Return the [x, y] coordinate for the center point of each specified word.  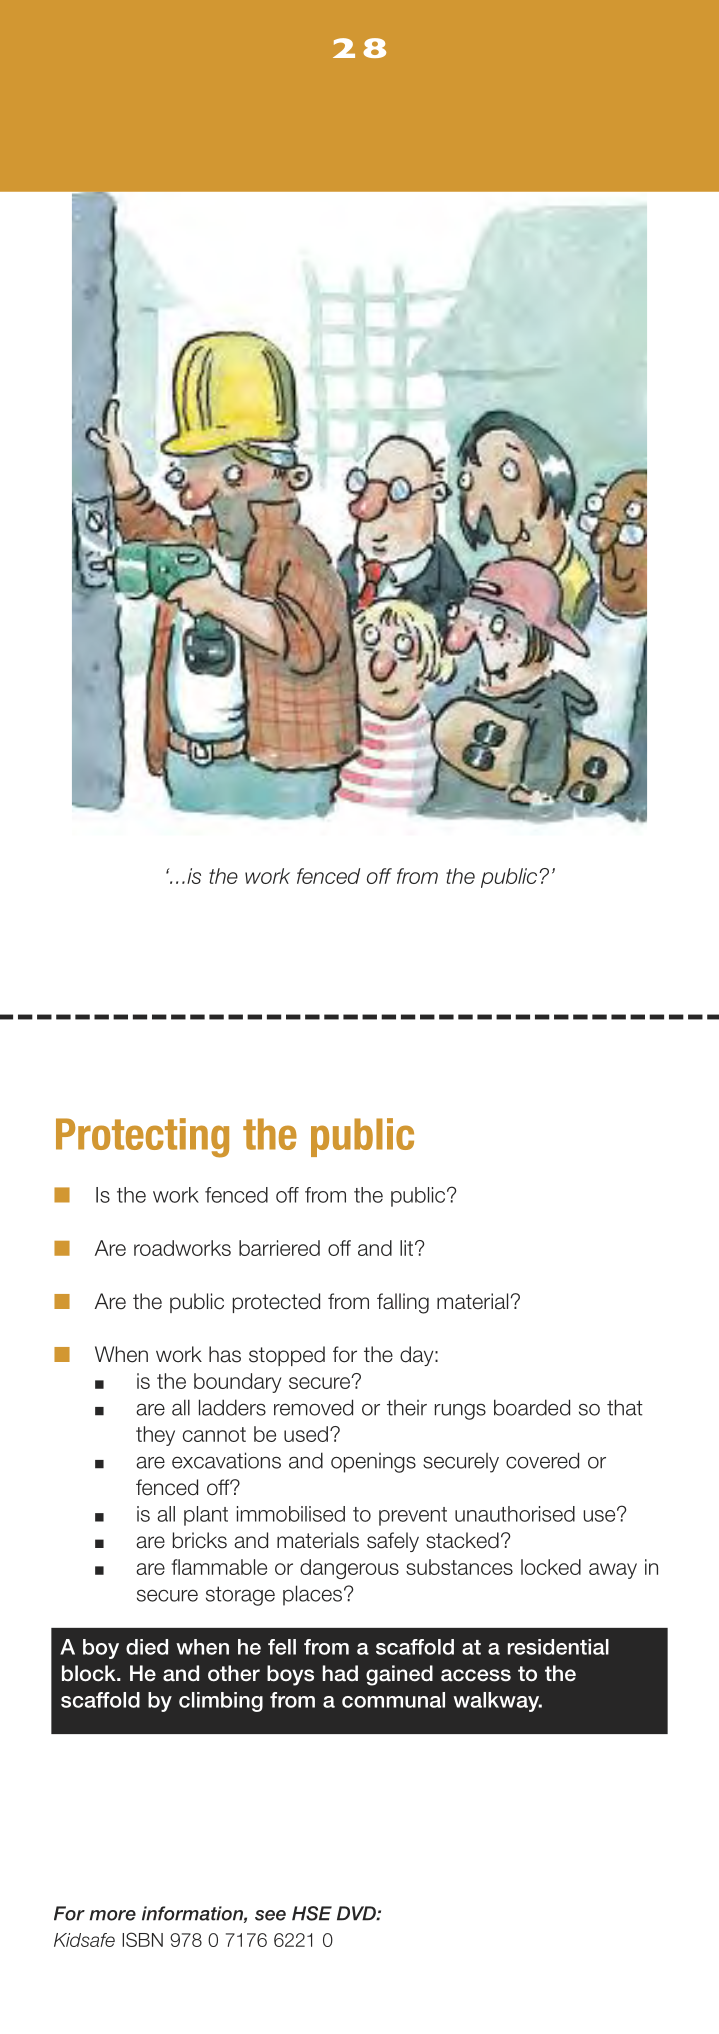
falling [403, 1303]
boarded [532, 1407]
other [234, 1673]
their [407, 1408]
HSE [312, 1913]
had [340, 1673]
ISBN [142, 1939]
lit [406, 1248]
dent [565, 1647]
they [155, 1436]
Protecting [142, 1138]
